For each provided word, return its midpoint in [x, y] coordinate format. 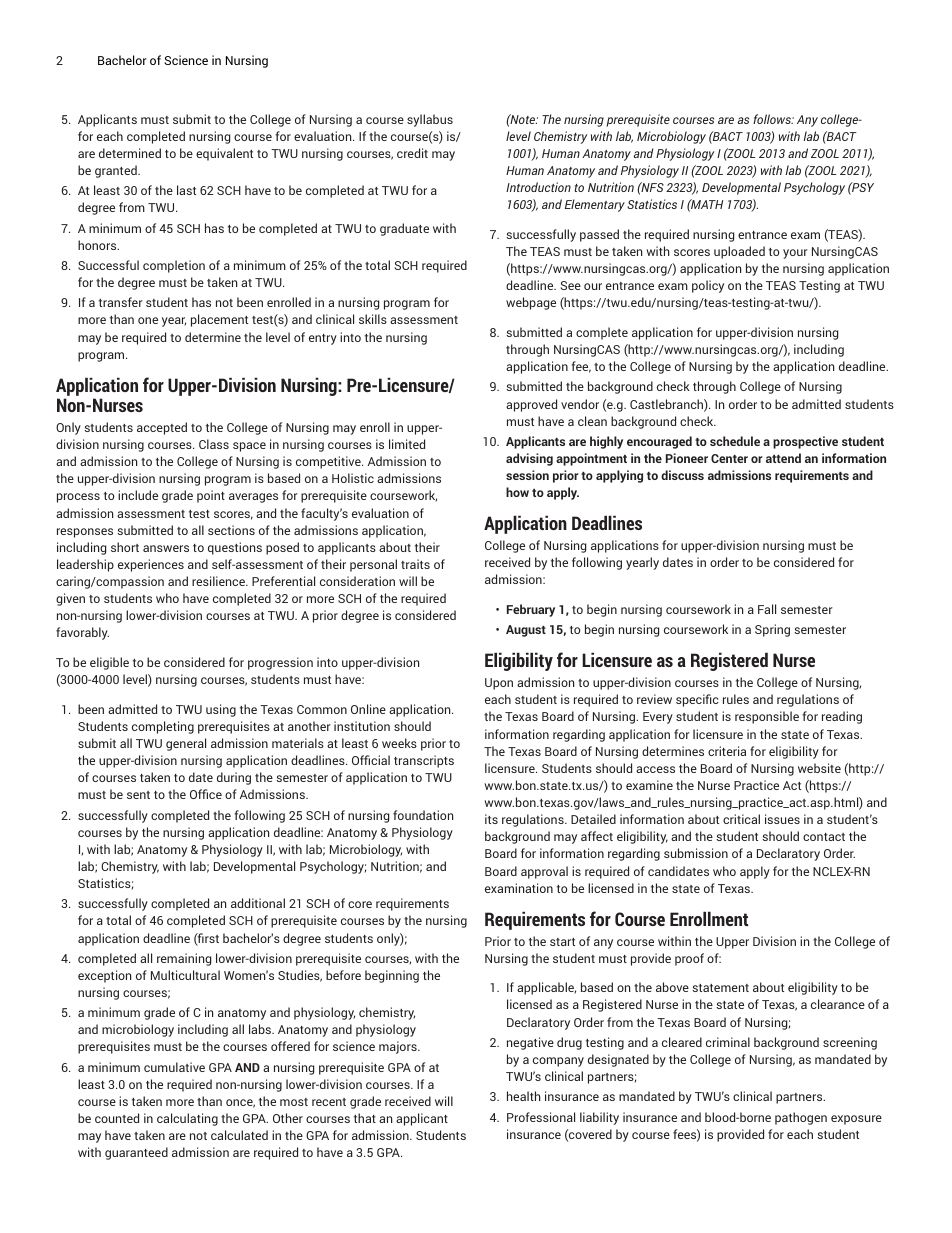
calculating [187, 1119]
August [526, 631]
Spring [772, 630]
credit [412, 153]
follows [773, 119]
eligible [109, 663]
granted [117, 171]
